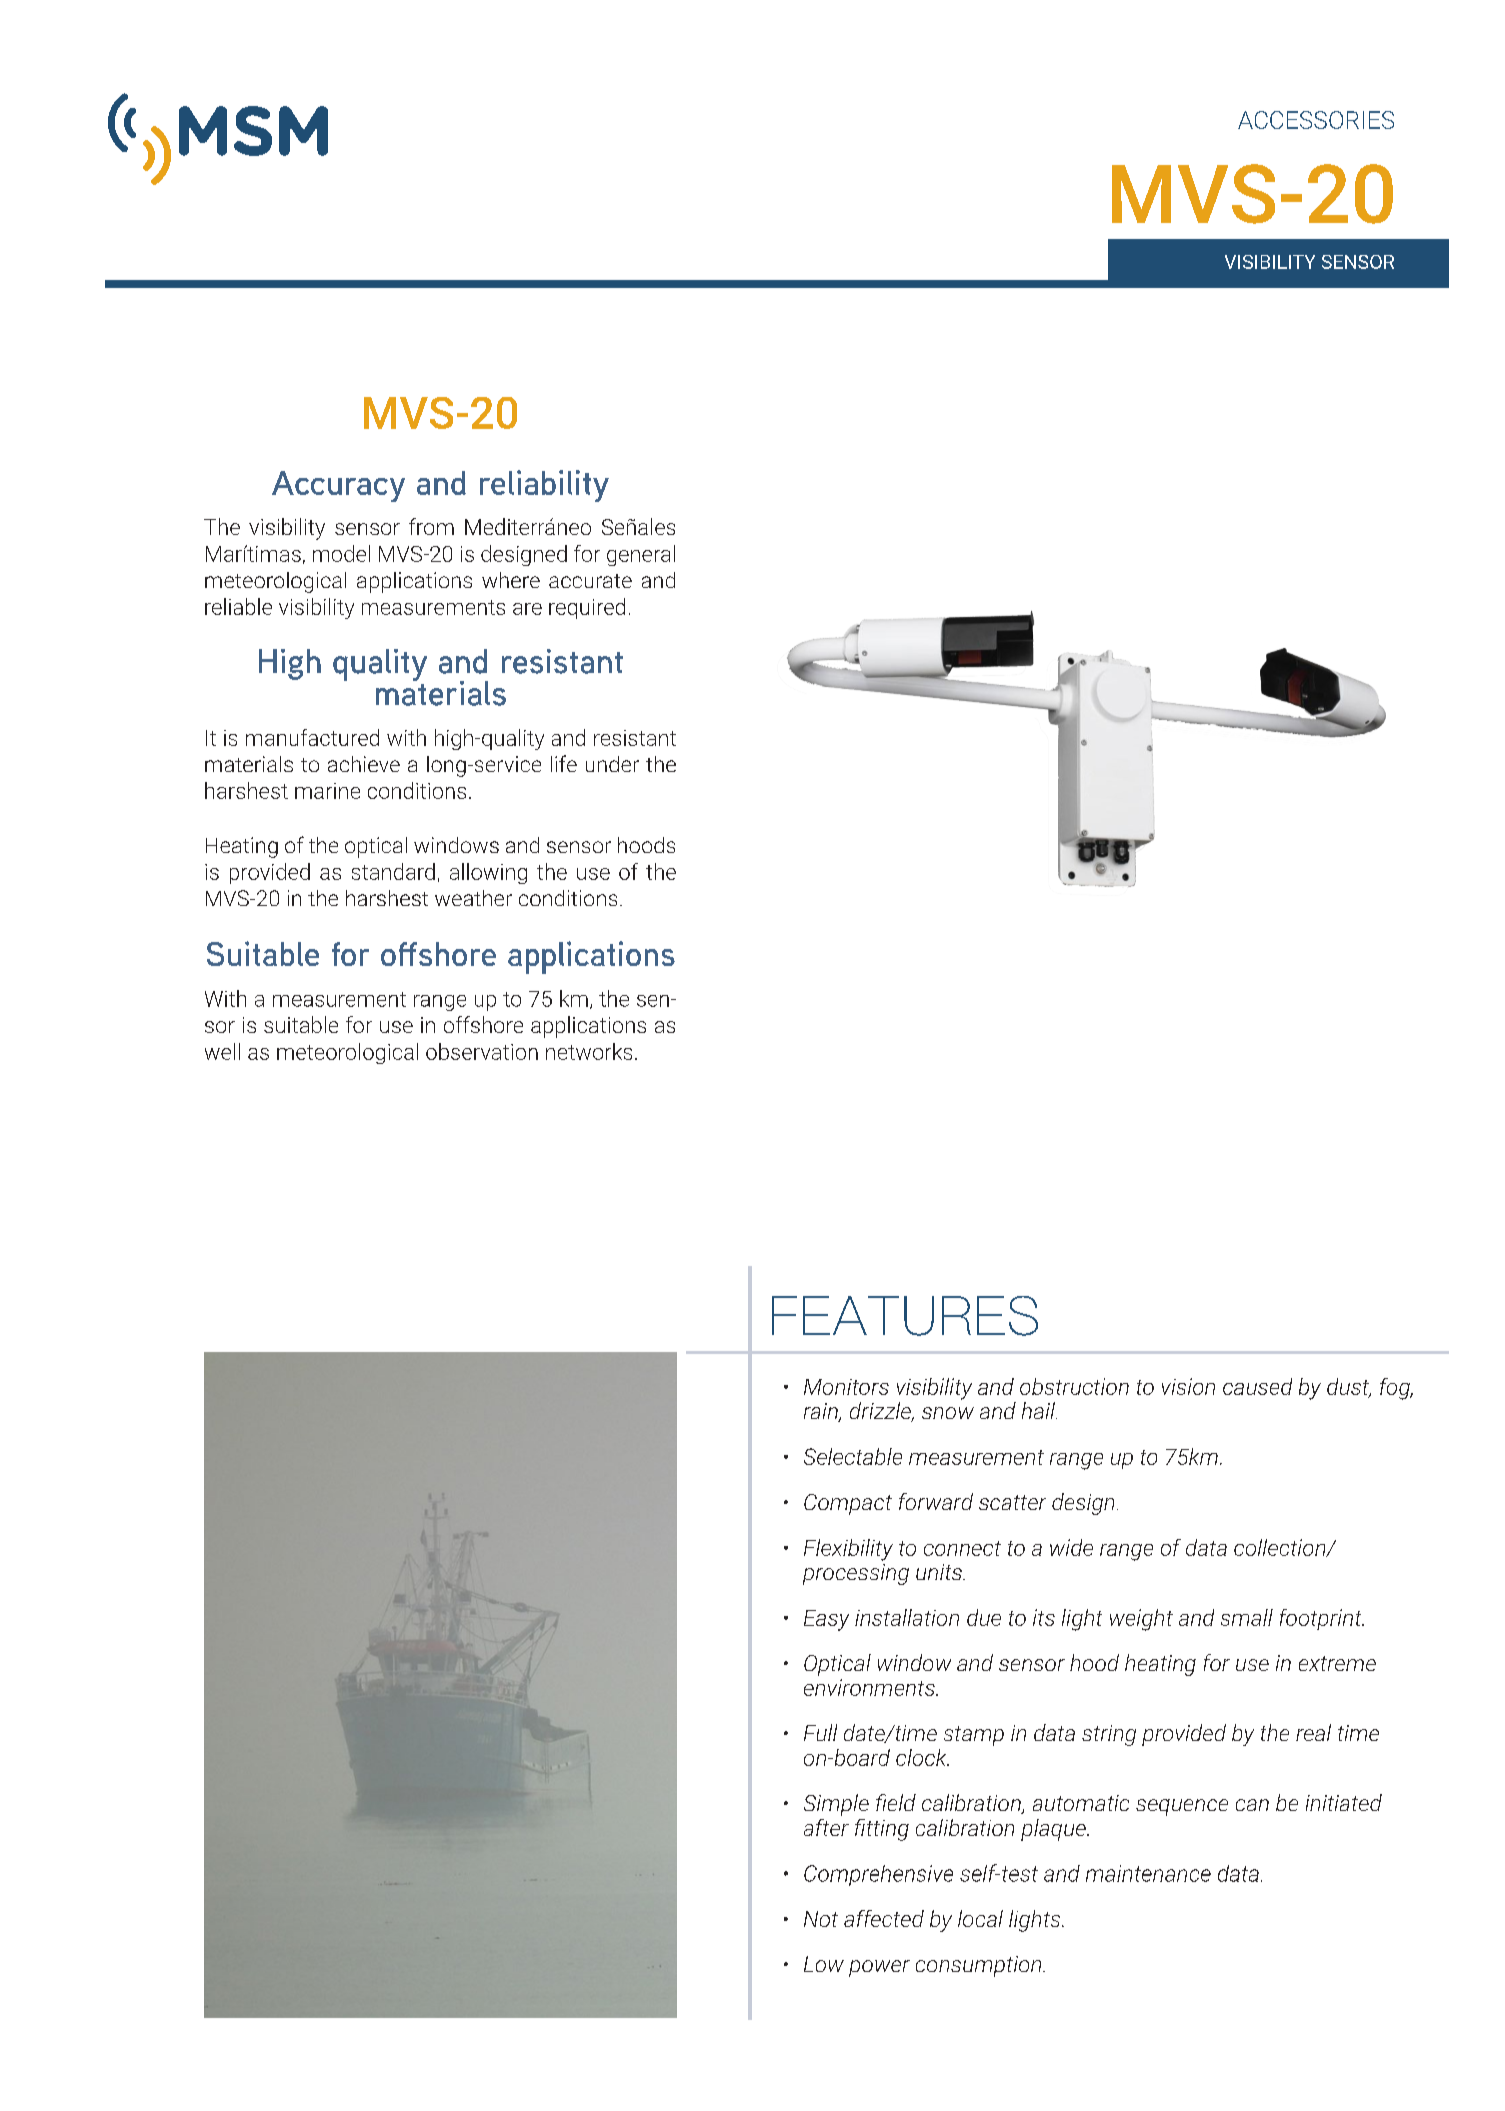 The height and width of the page is (2111, 1505). I want to click on affected, so click(884, 1918).
